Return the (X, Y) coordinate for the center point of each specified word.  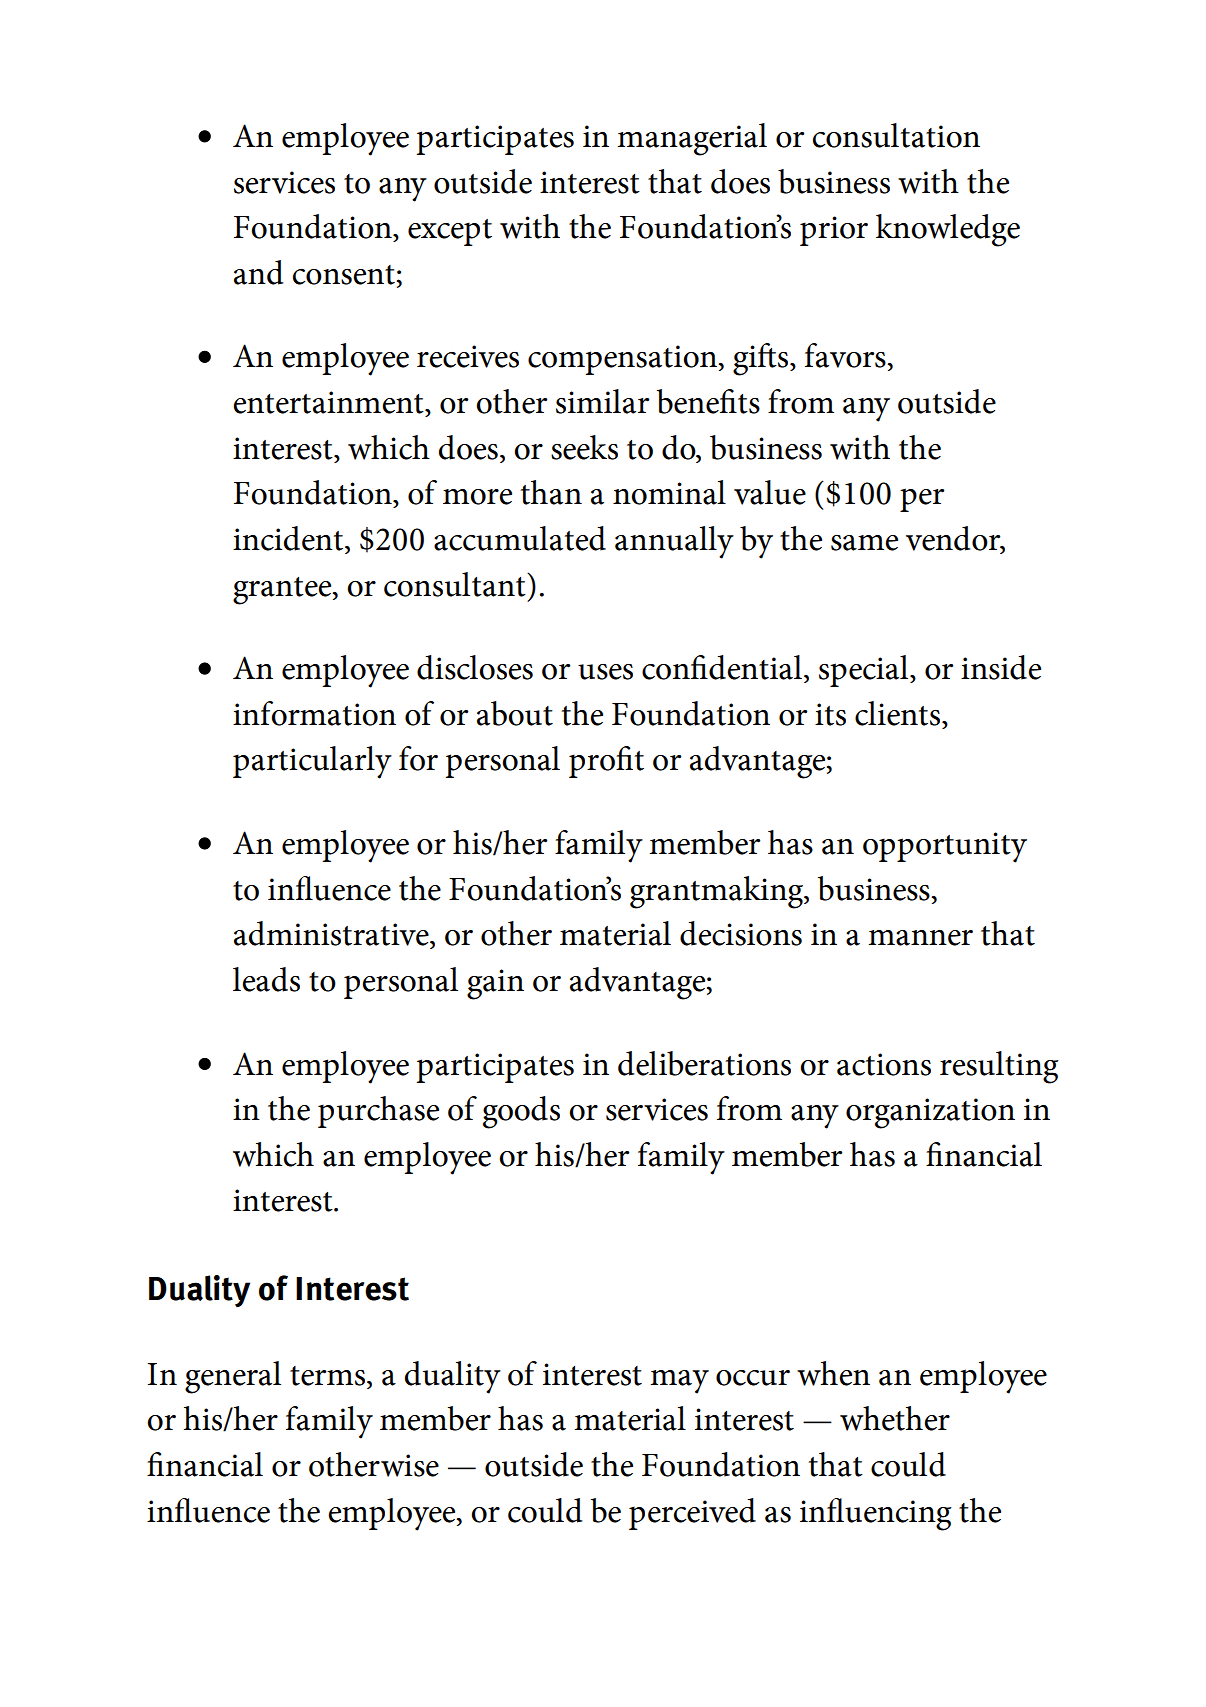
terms (327, 1376)
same (864, 543)
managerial (692, 139)
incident (288, 538)
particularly (312, 762)
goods (521, 1112)
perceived (692, 1514)
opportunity (945, 847)
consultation (896, 135)
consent (344, 275)
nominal (669, 492)
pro (593, 766)
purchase (378, 1112)
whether (895, 1418)
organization (930, 1113)
